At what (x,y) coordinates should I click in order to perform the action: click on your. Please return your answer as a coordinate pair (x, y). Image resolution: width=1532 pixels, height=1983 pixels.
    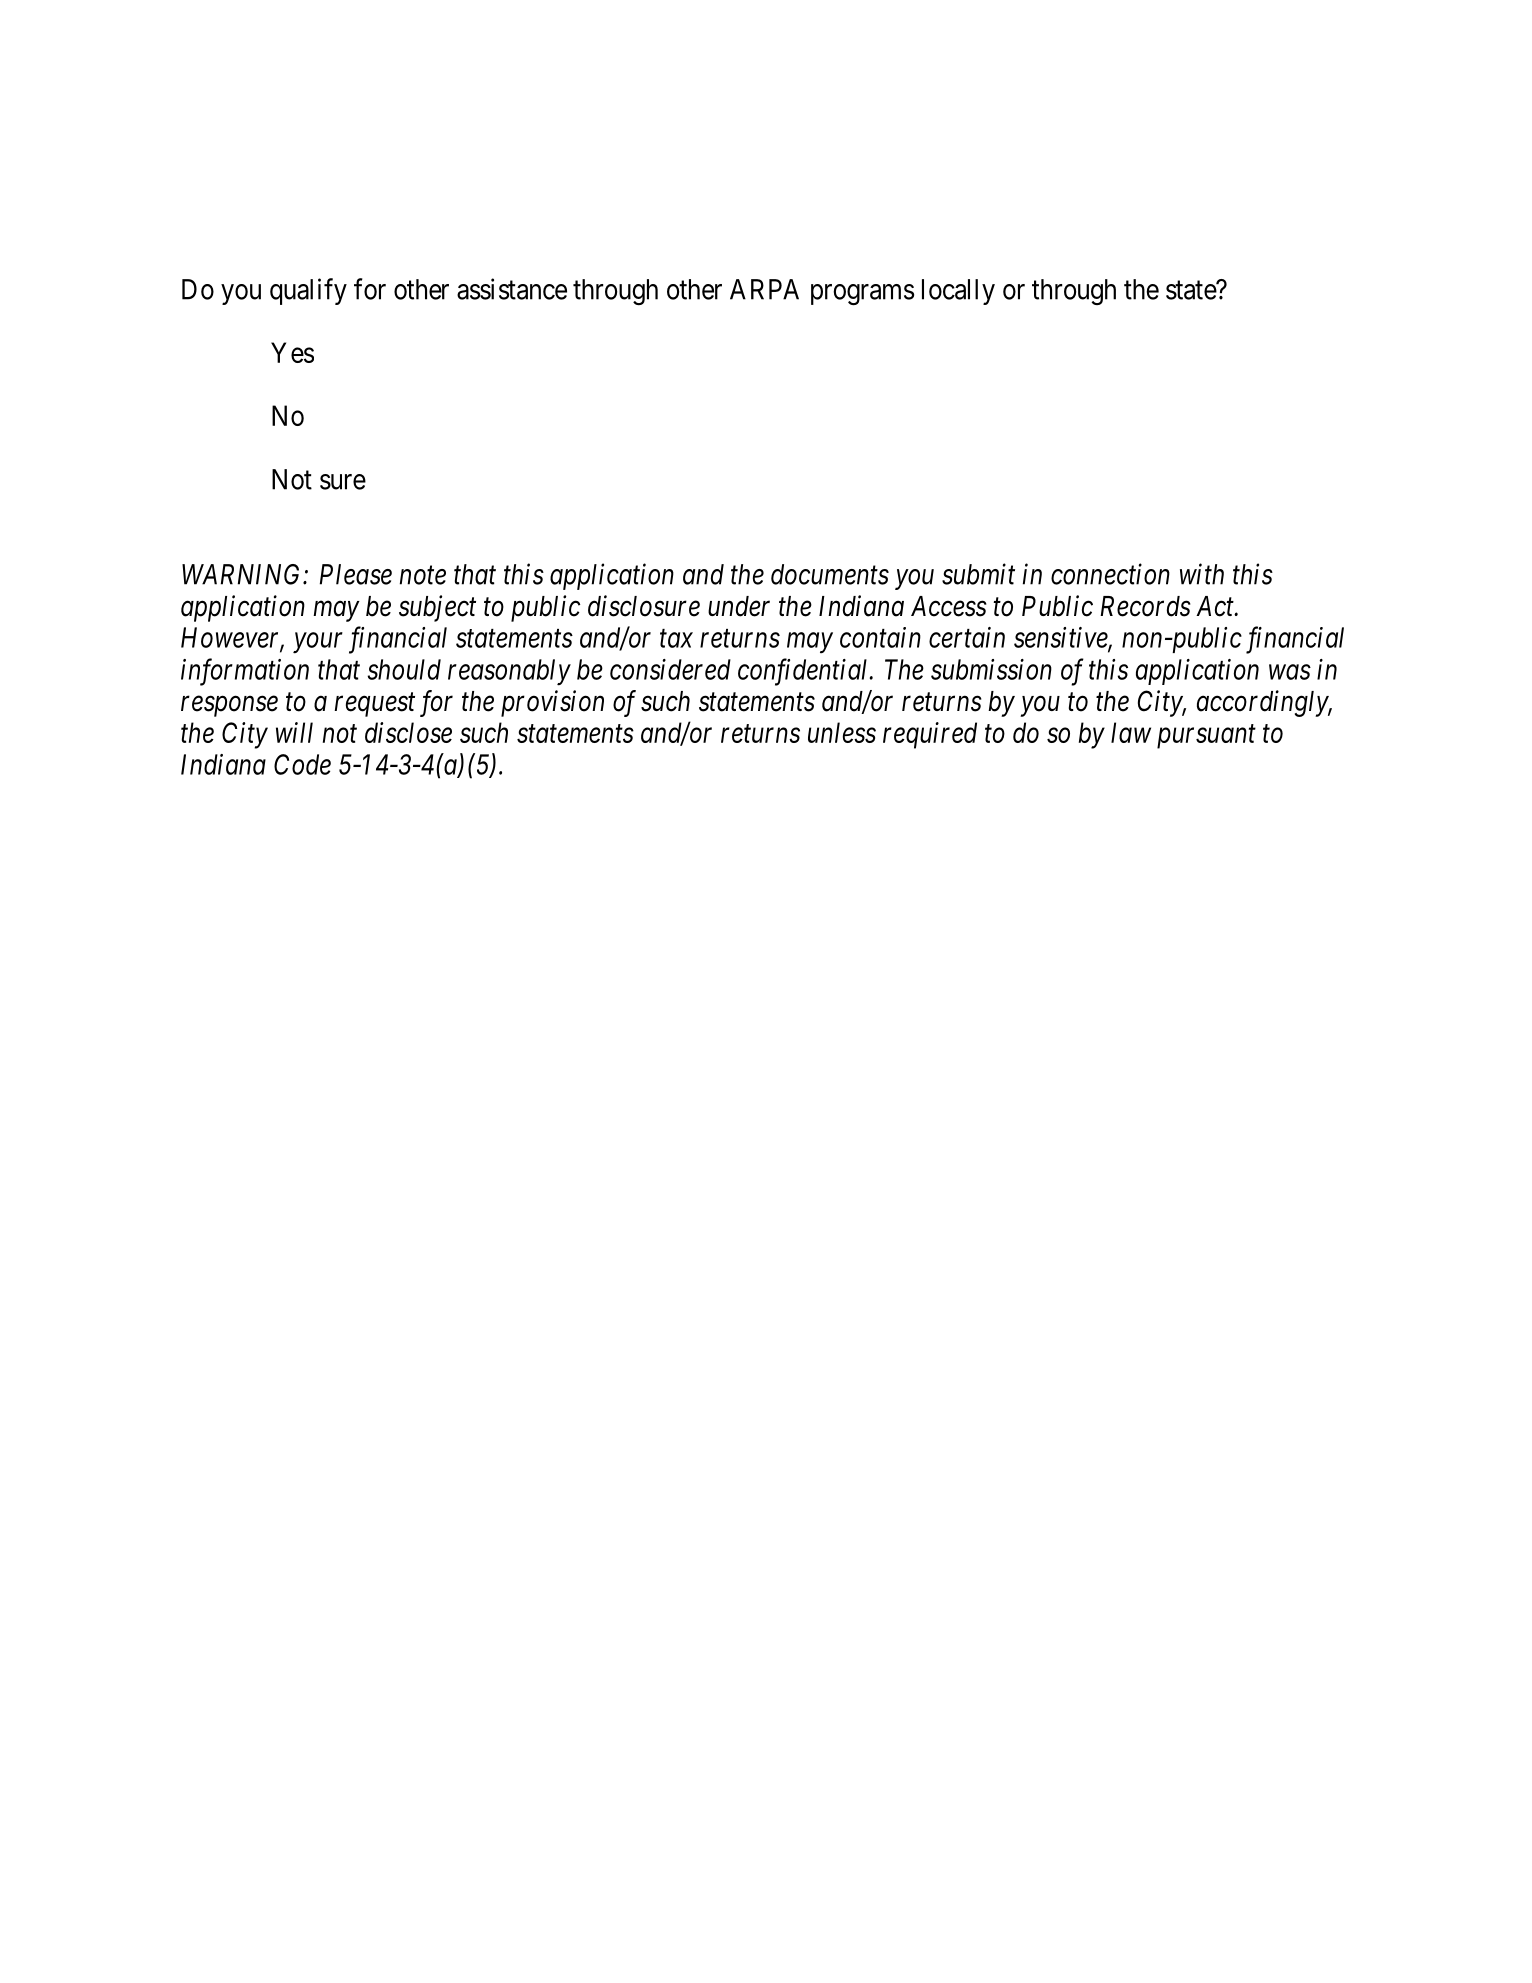
    Looking at the image, I should click on (318, 643).
